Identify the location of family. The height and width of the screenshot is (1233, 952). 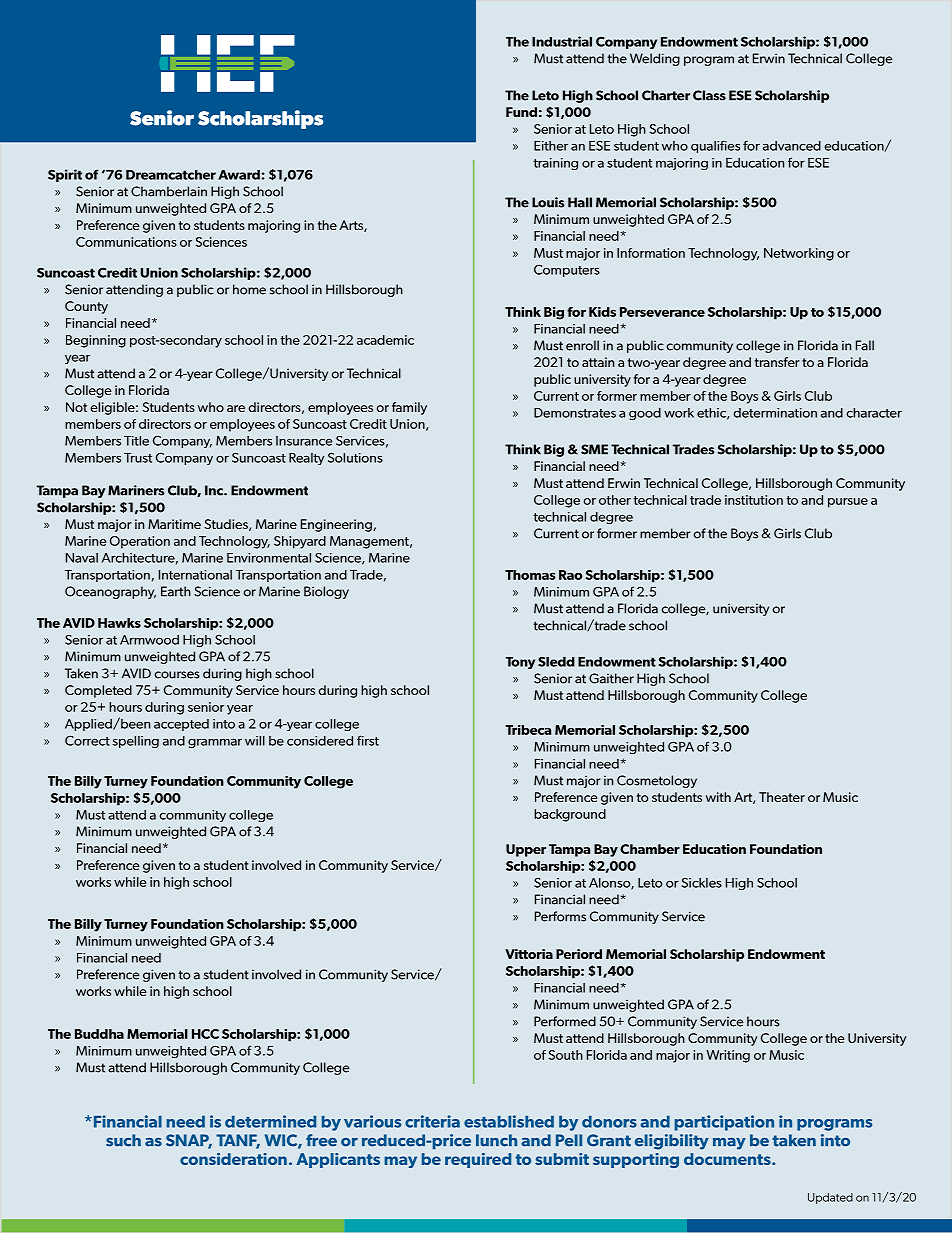
(409, 408).
